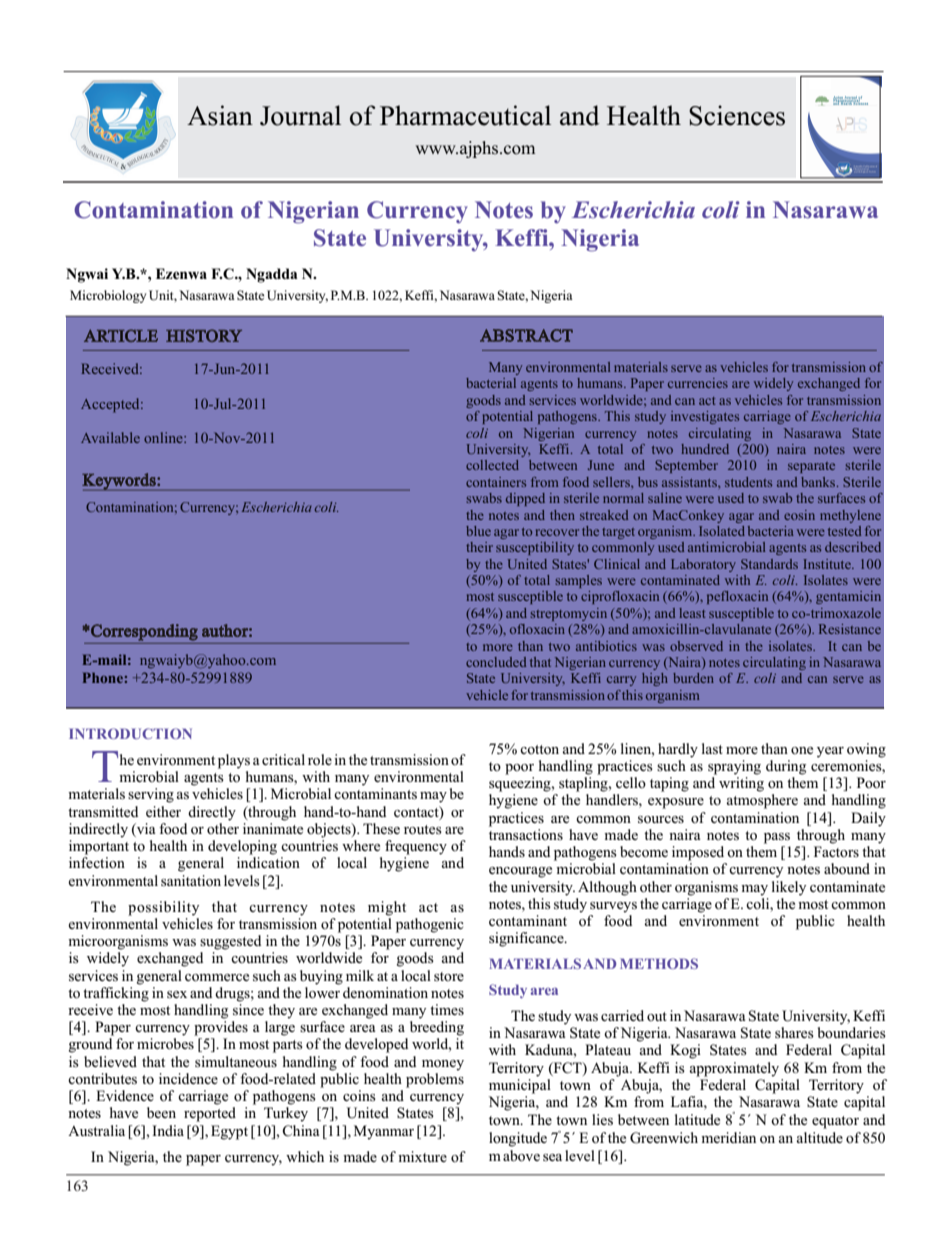 This screenshot has height=1233, width=952. What do you see at coordinates (220, 115) in the screenshot?
I see `Asian` at bounding box center [220, 115].
